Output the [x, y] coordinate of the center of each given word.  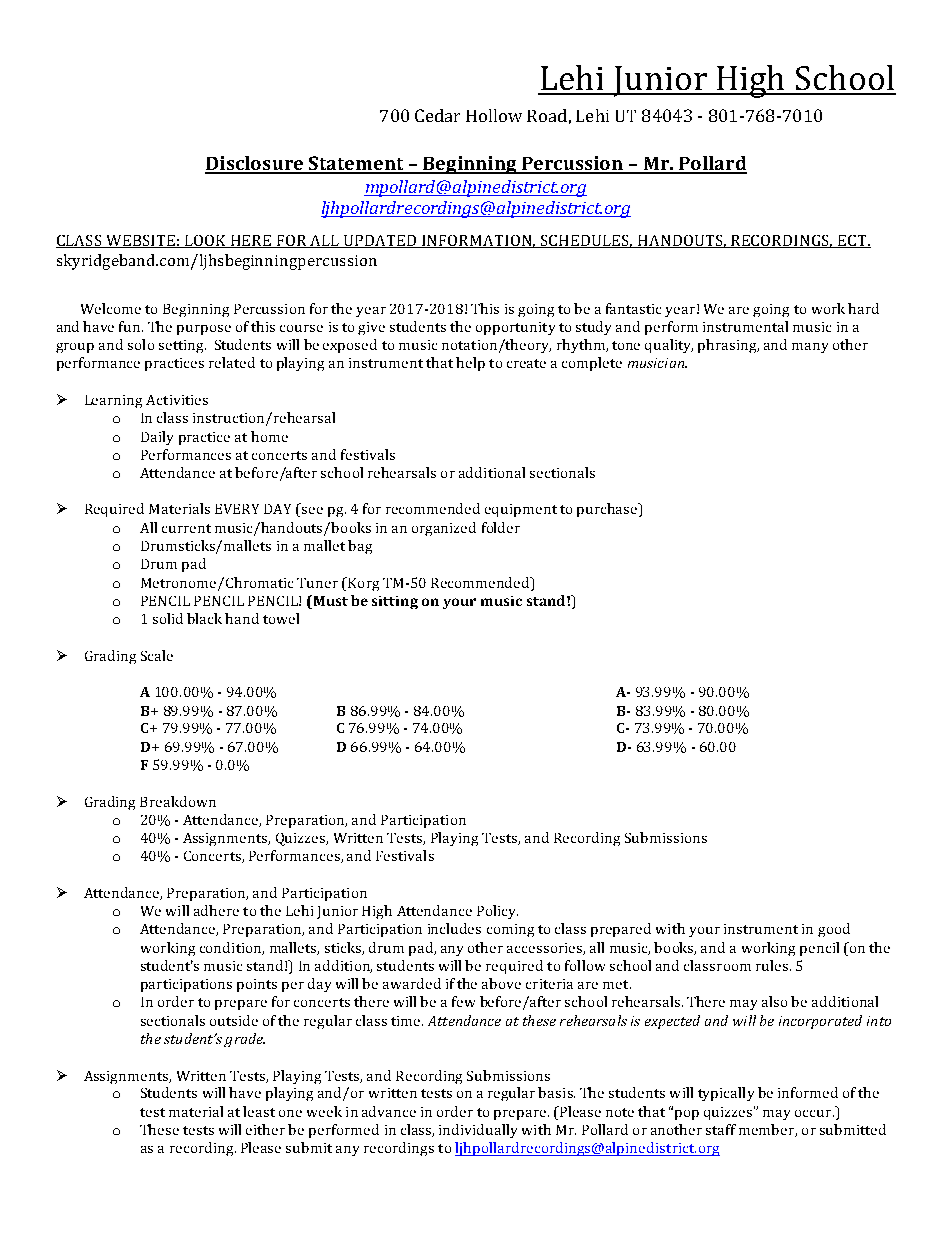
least [259, 1111]
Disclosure [255, 164]
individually [478, 1131]
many [810, 348]
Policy [497, 912]
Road [547, 115]
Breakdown [178, 801]
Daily [157, 438]
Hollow [494, 115]
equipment [521, 510]
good [834, 930]
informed [808, 1092]
